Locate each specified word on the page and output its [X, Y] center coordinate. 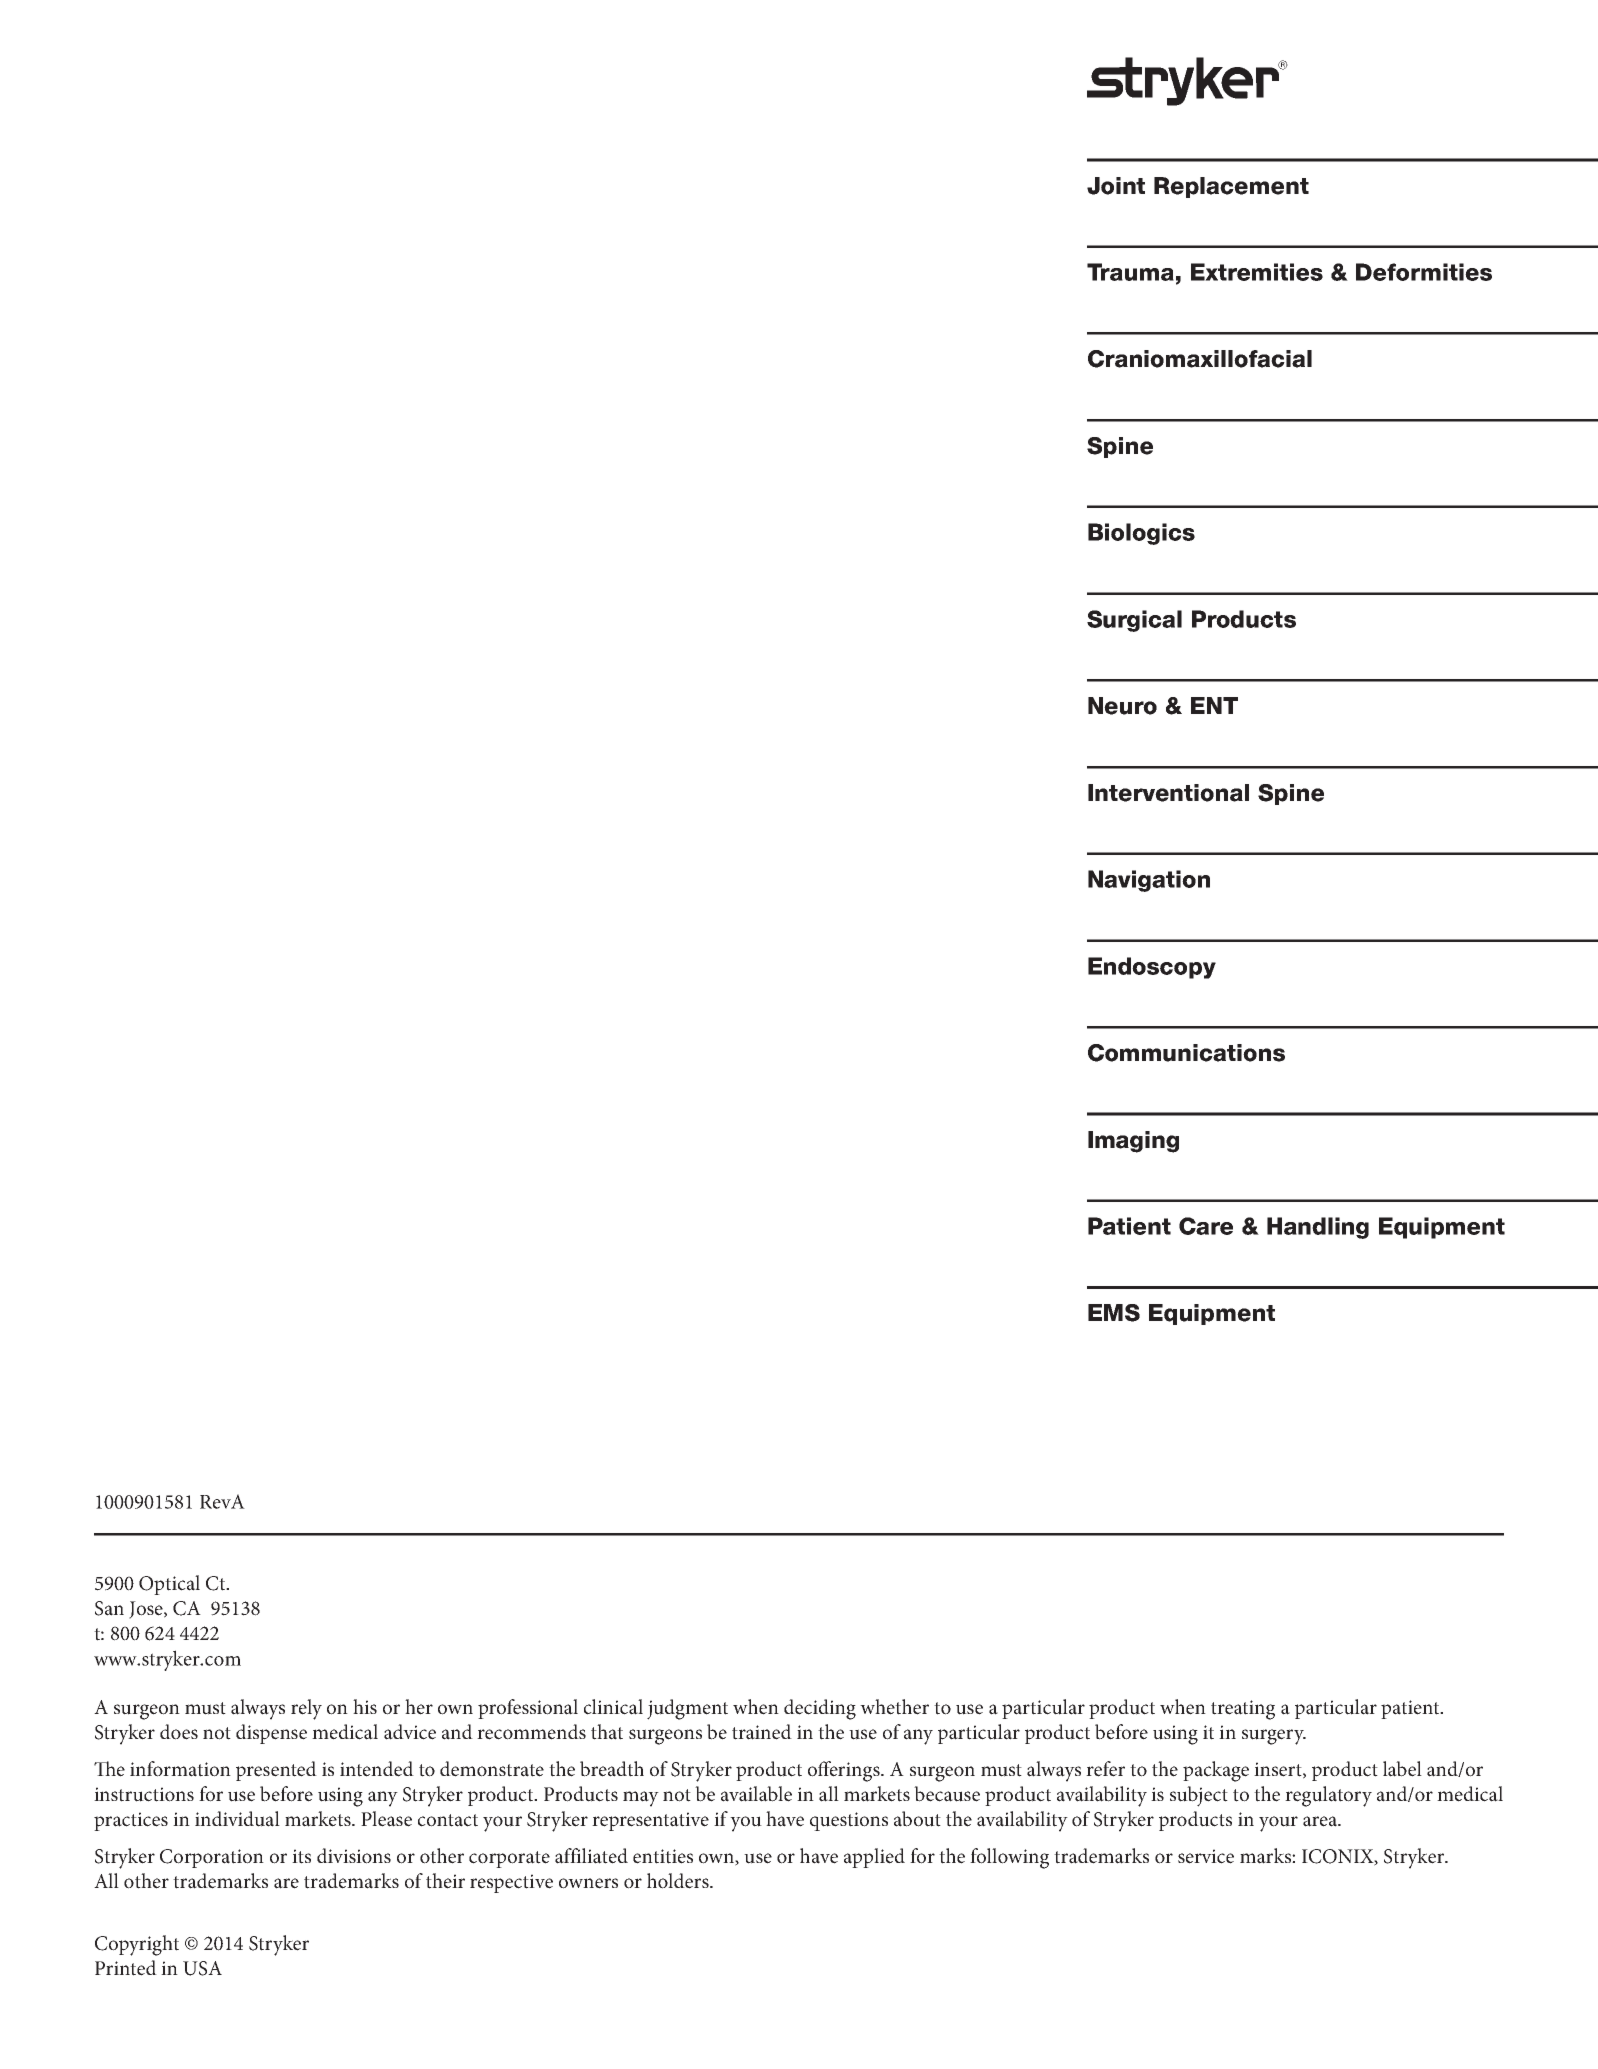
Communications [1186, 1053]
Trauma [1130, 272]
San [109, 1608]
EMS [1114, 1313]
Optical [169, 1585]
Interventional [1168, 793]
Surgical [1134, 621]
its [301, 1856]
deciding [820, 1709]
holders [679, 1881]
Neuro [1122, 706]
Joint [1116, 186]
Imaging [1133, 1142]
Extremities [1257, 272]
